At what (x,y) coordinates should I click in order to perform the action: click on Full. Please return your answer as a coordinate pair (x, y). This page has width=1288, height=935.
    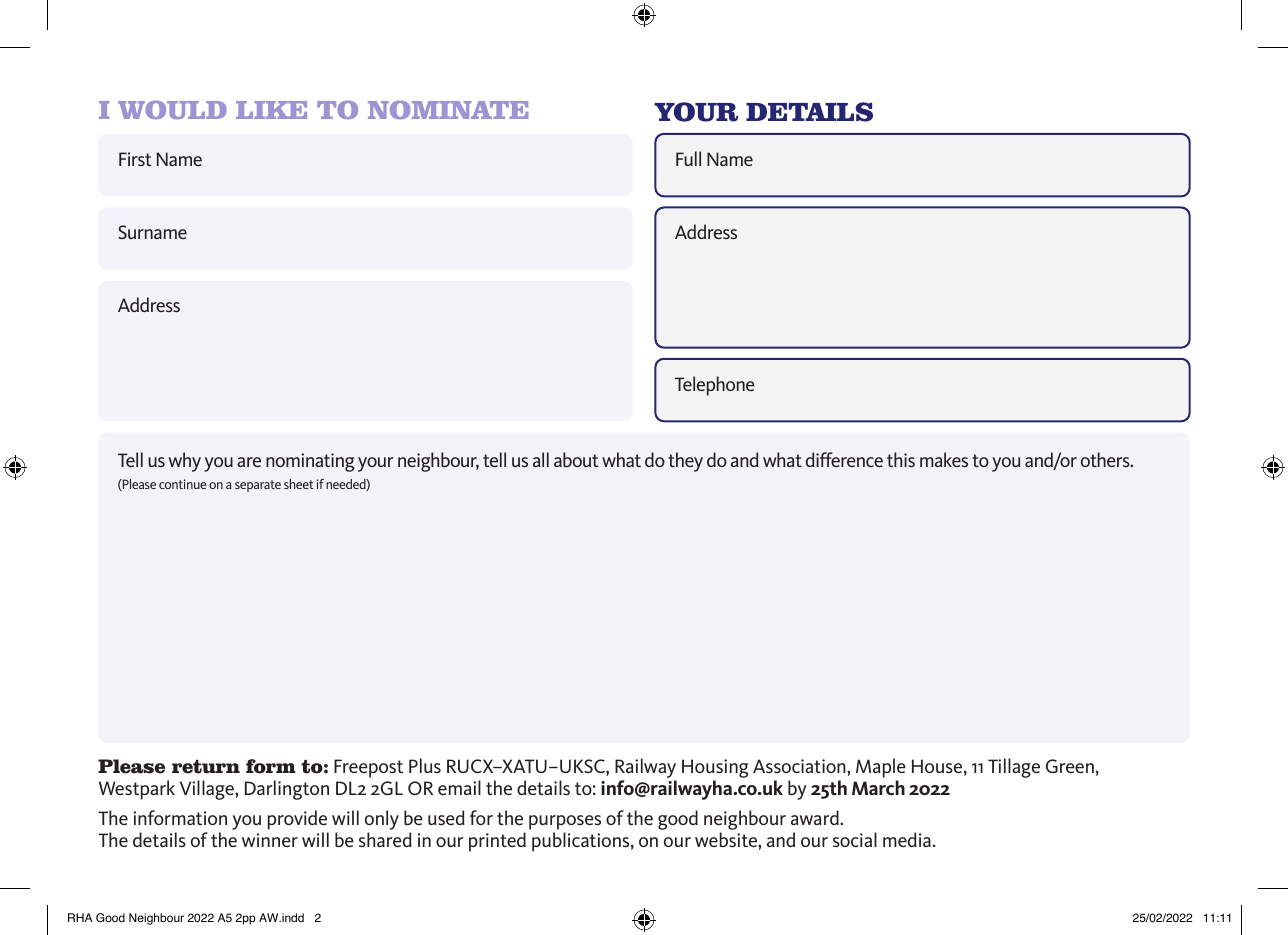
    Looking at the image, I should click on (688, 158).
